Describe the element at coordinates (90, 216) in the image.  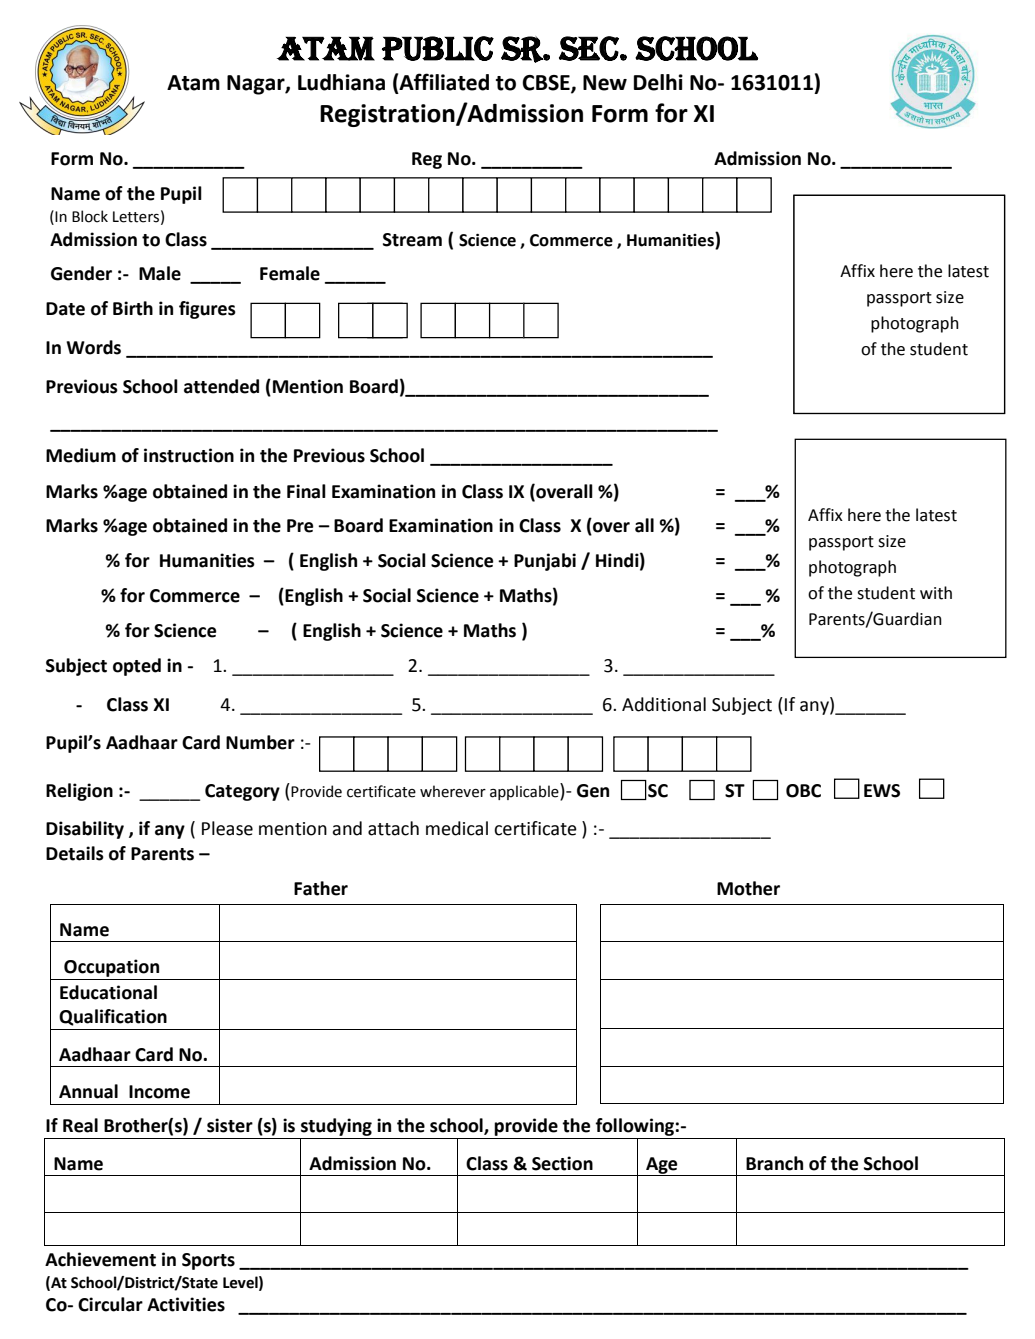
I see `Block` at that location.
